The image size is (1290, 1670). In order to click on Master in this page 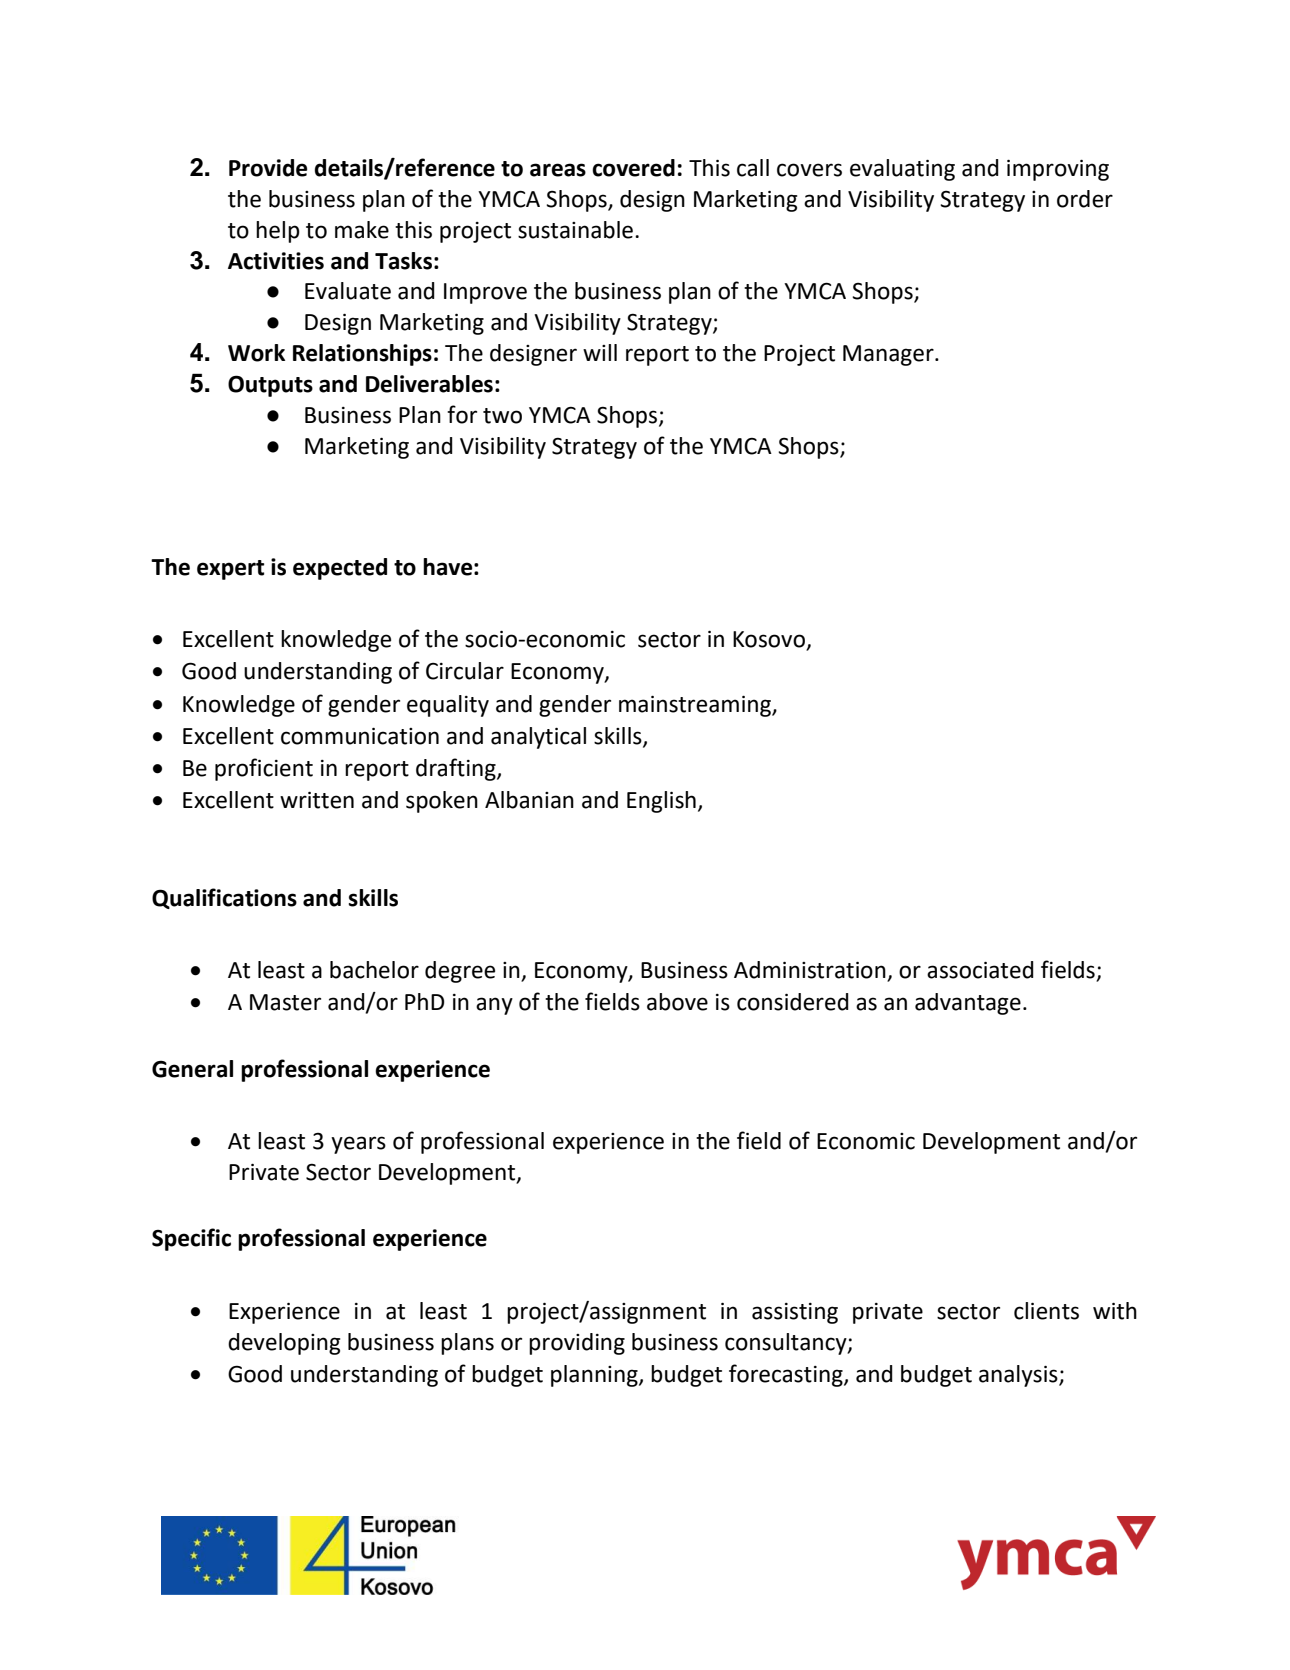, I will do `click(285, 1002)`.
